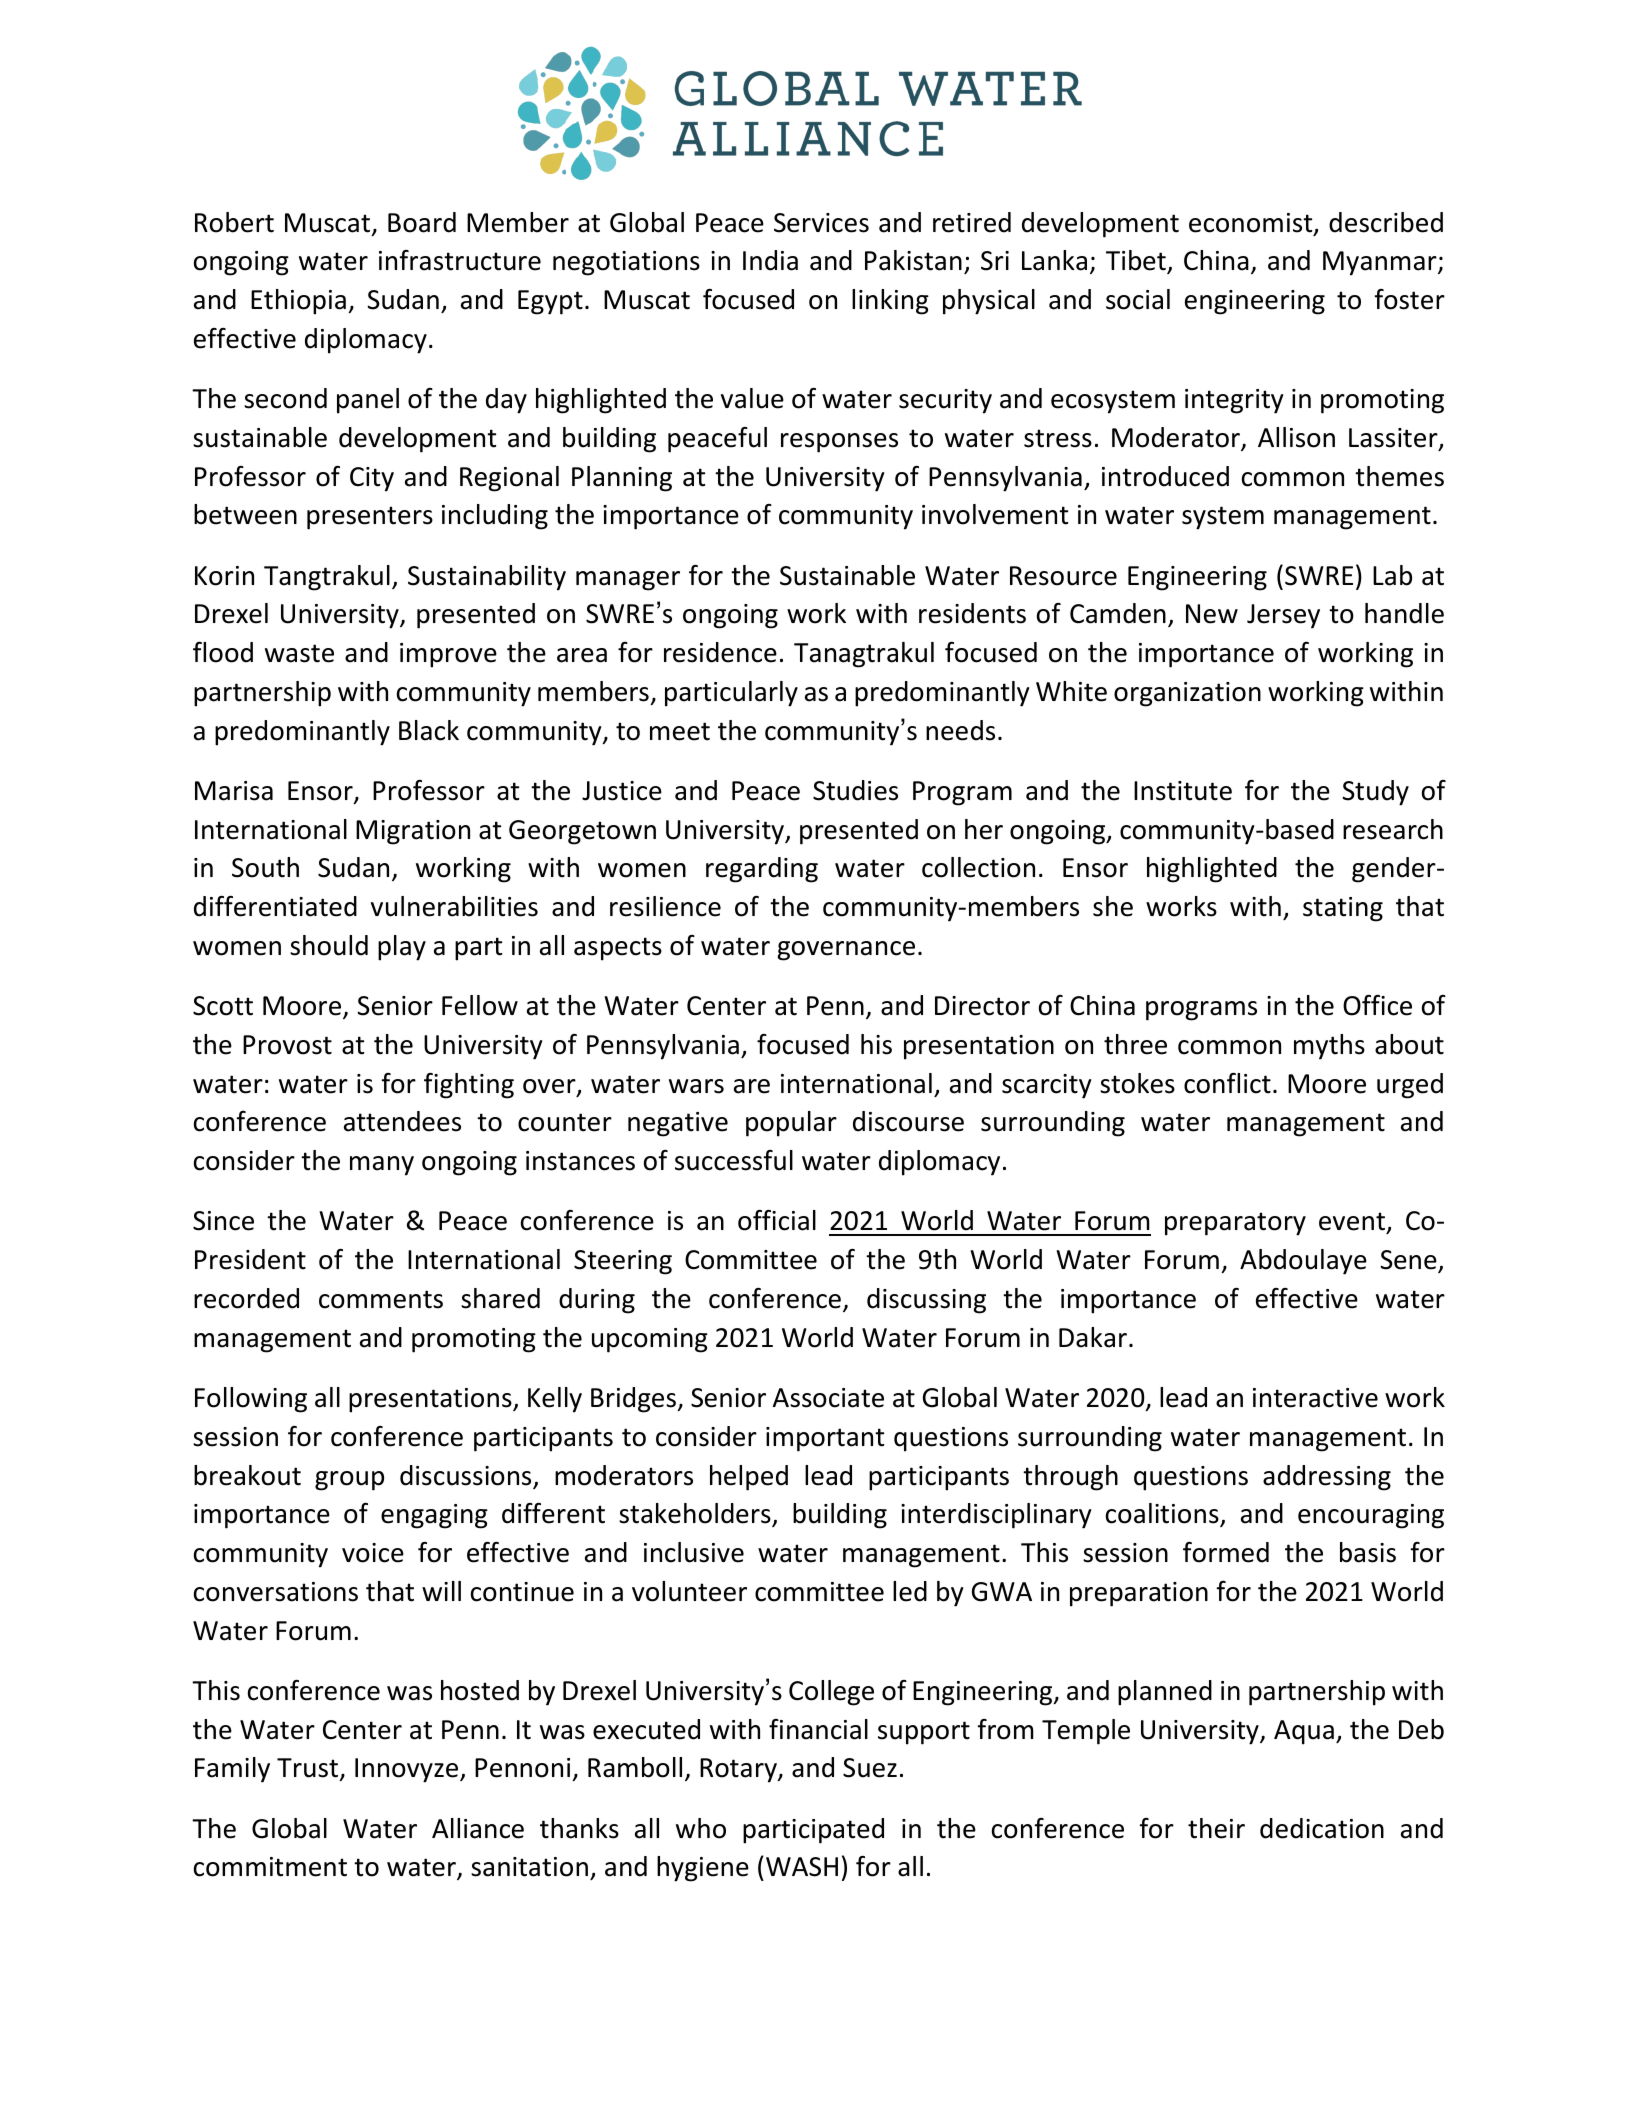  I want to click on popular, so click(791, 1124).
